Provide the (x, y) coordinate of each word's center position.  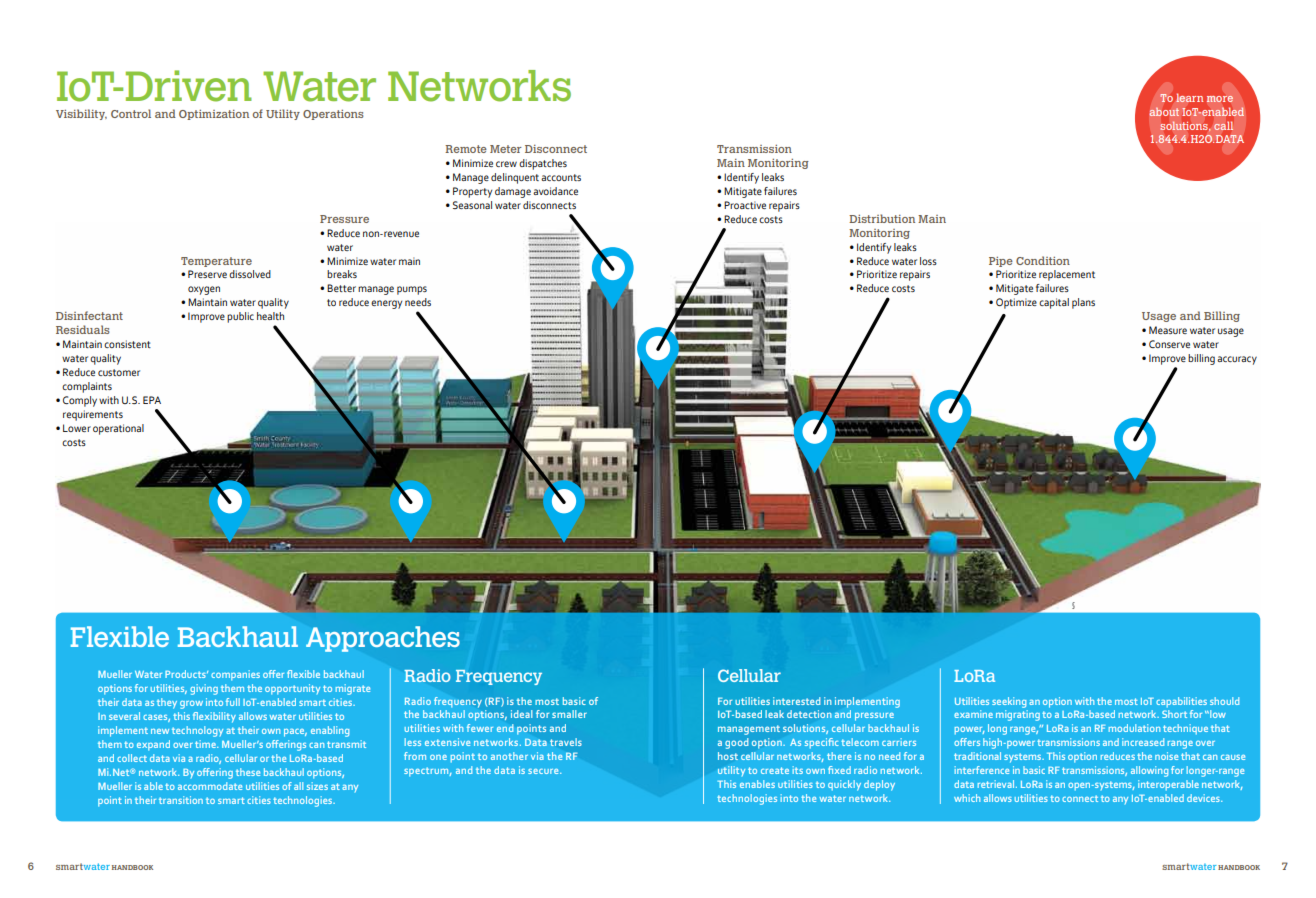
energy (386, 304)
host (728, 756)
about (1164, 112)
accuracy (1237, 360)
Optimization (214, 115)
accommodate (210, 786)
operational (118, 429)
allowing (1149, 771)
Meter (506, 149)
